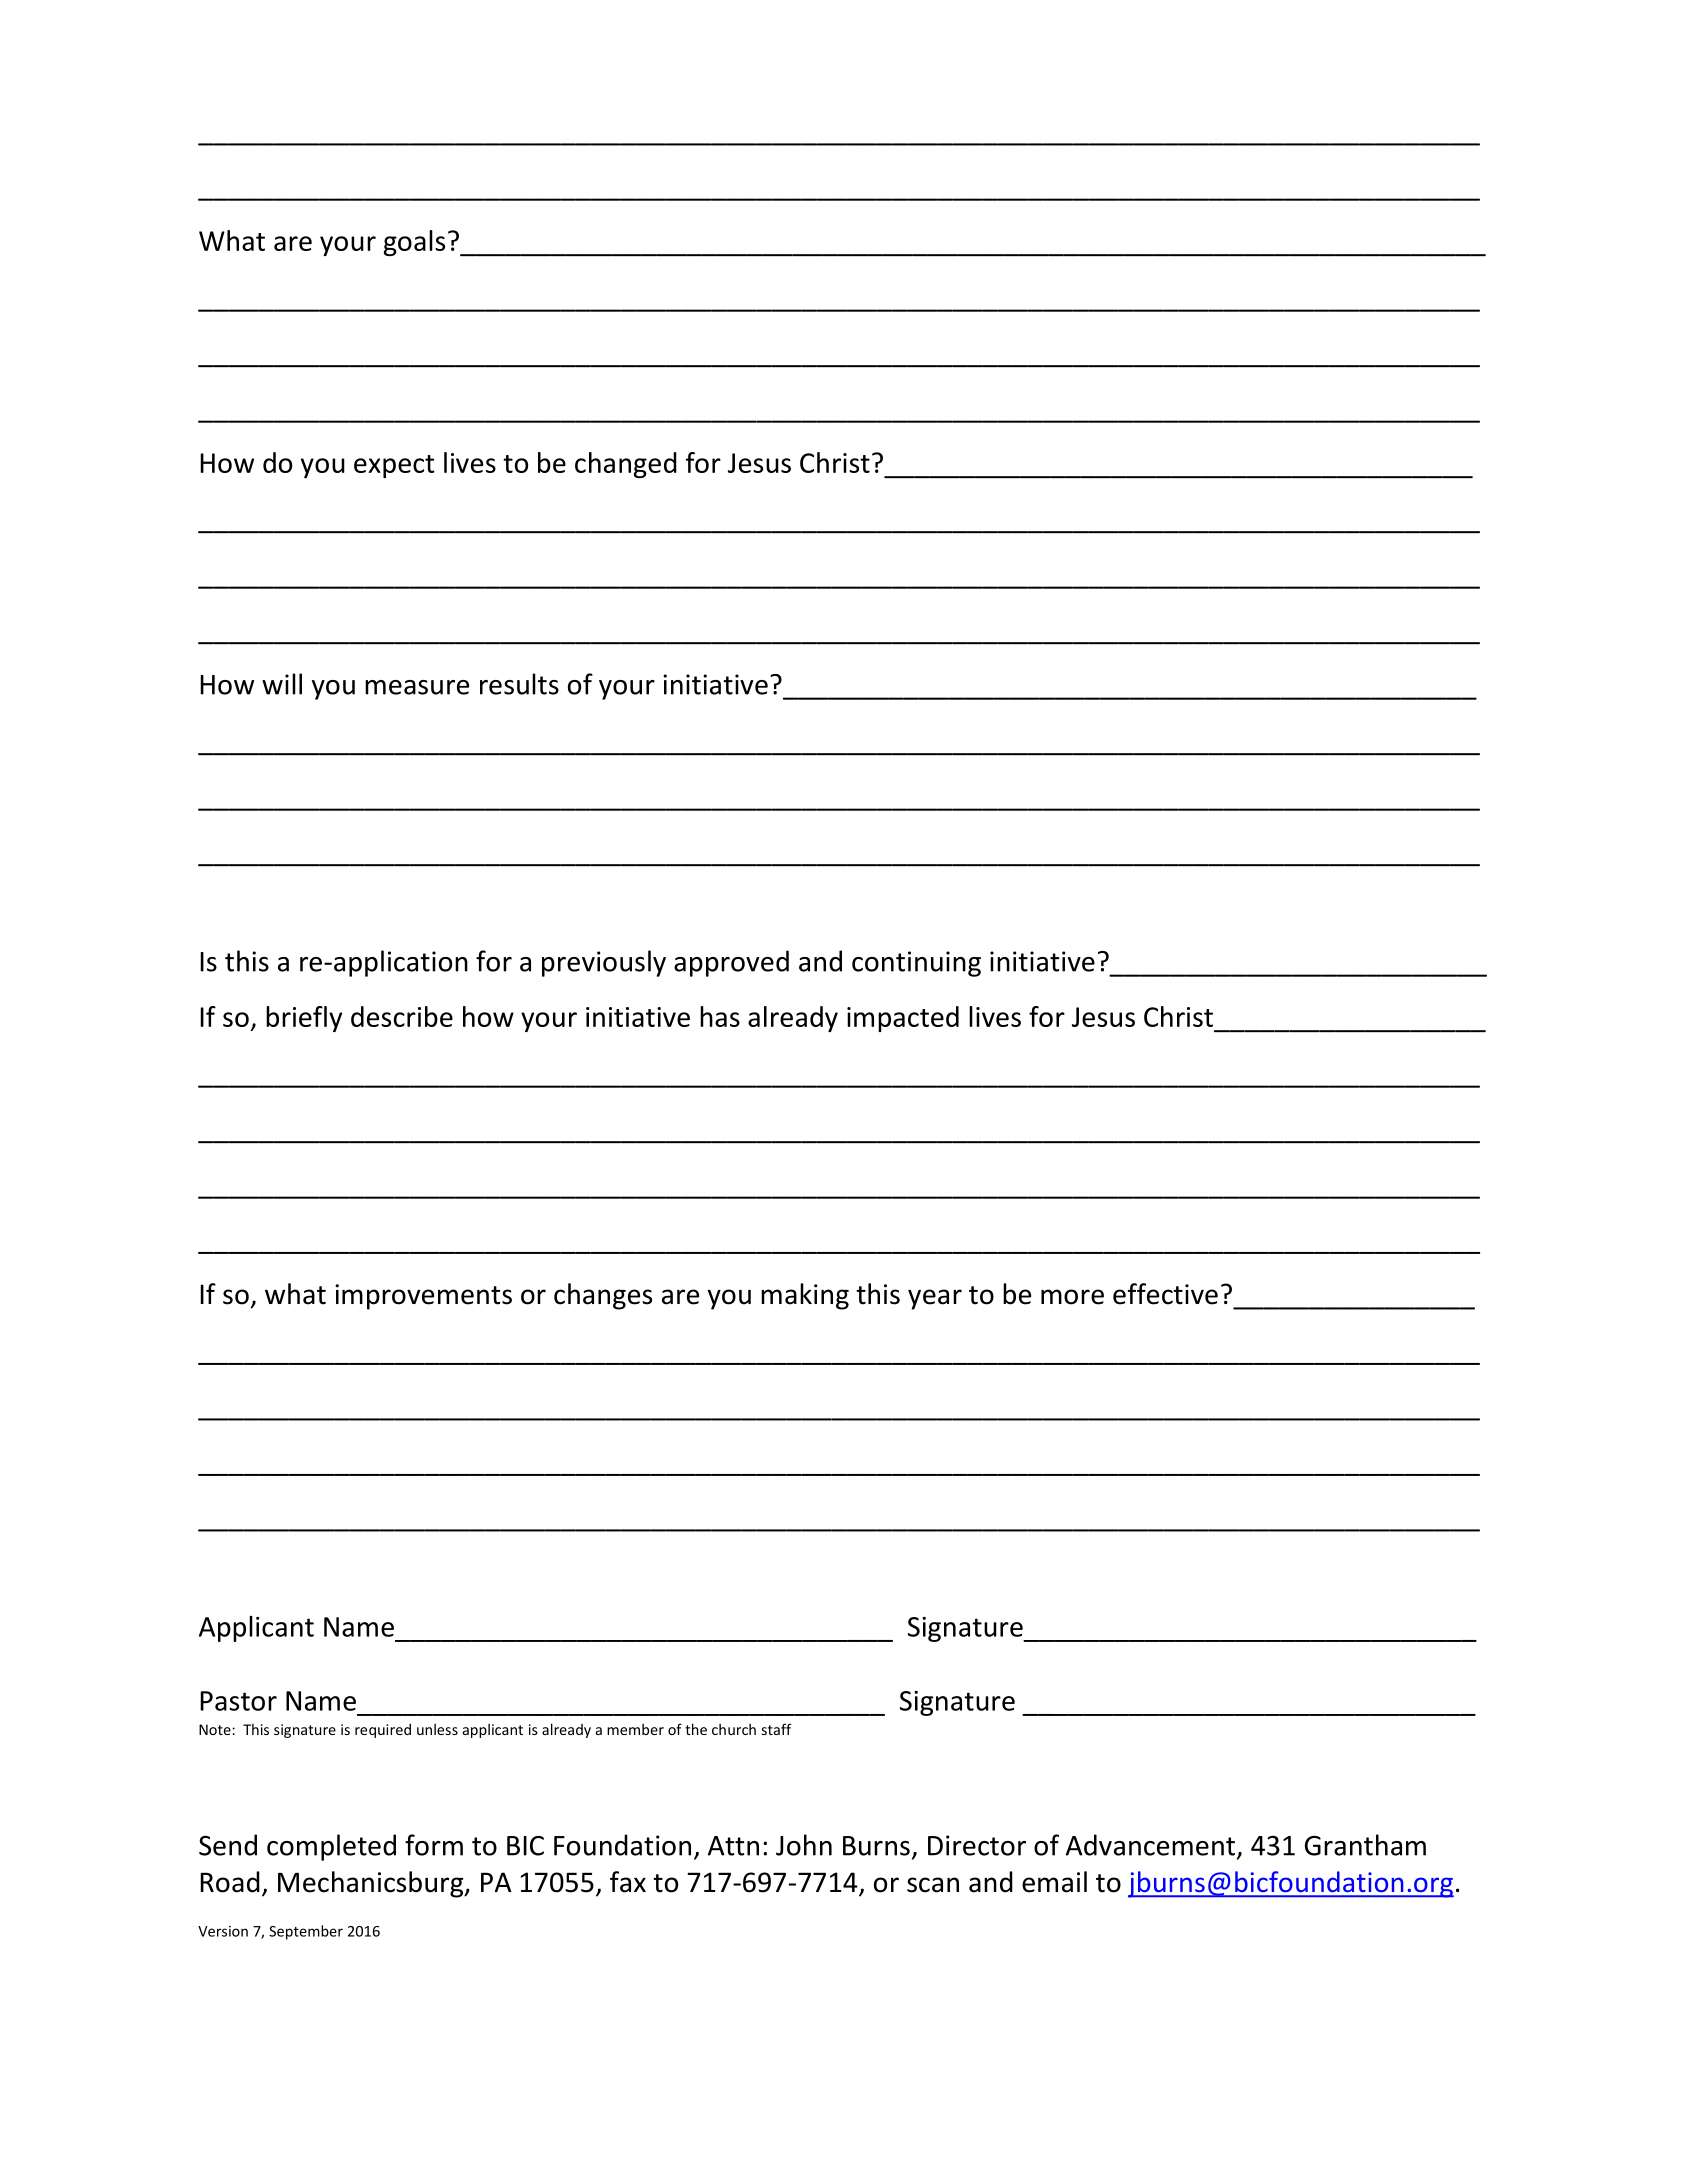  I want to click on John, so click(804, 1845).
